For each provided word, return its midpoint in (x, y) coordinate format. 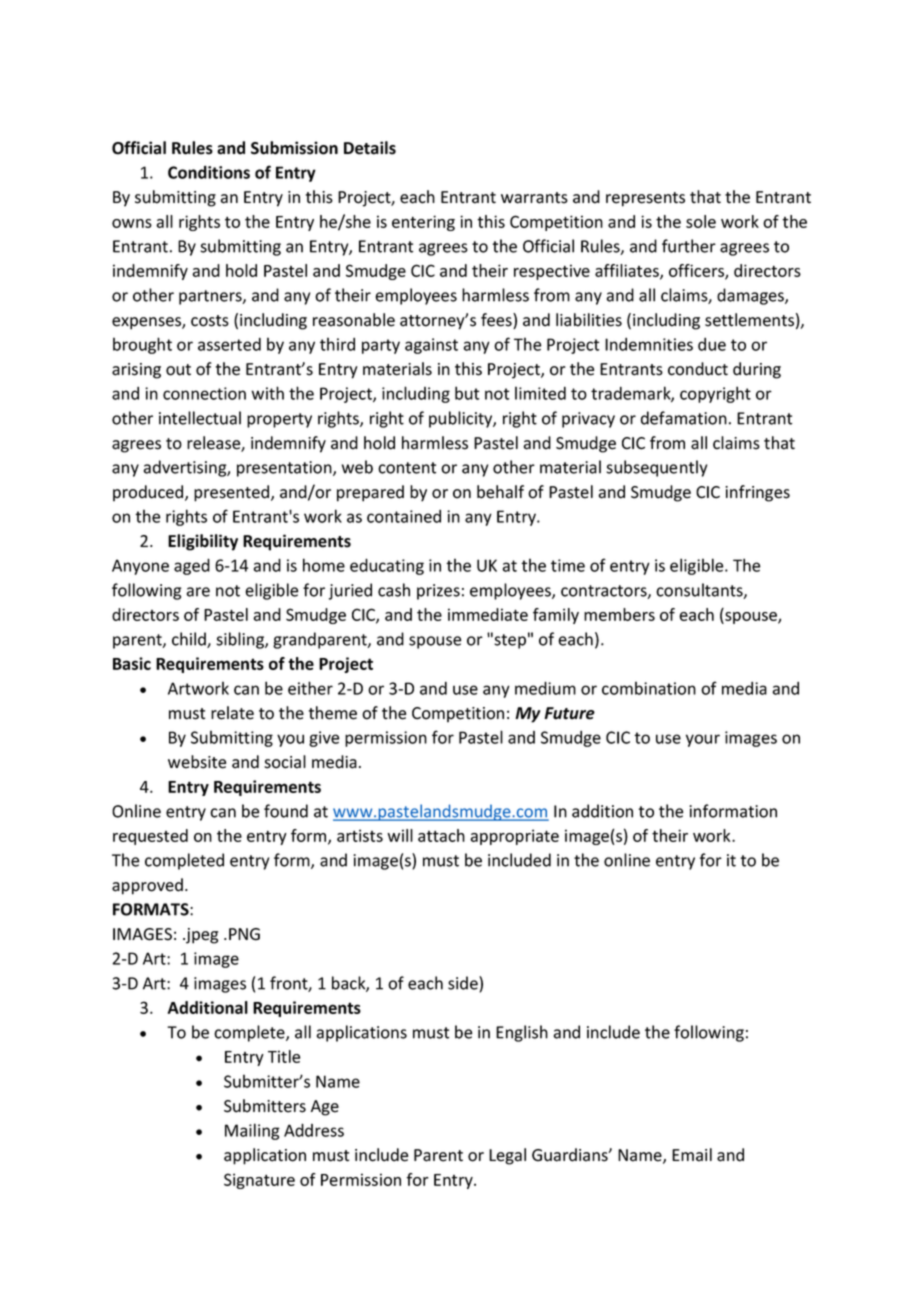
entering (423, 223)
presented (233, 493)
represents (645, 199)
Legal (507, 1156)
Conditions (209, 172)
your (703, 740)
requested (150, 837)
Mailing (252, 1131)
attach (441, 835)
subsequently (656, 468)
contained (404, 516)
